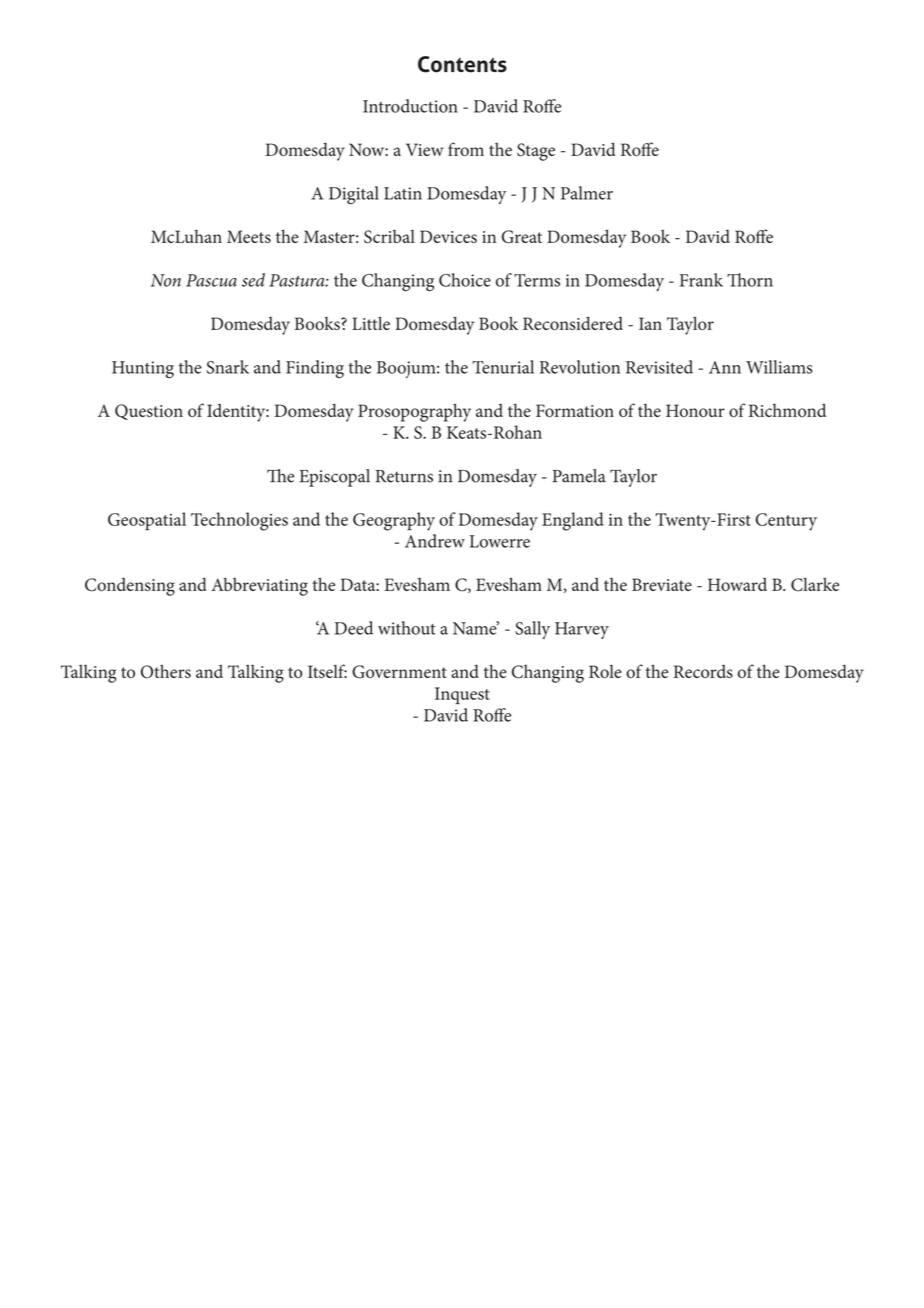 This image has width=924, height=1308. Describe the element at coordinates (259, 586) in the image. I see `Abbreviating` at that location.
